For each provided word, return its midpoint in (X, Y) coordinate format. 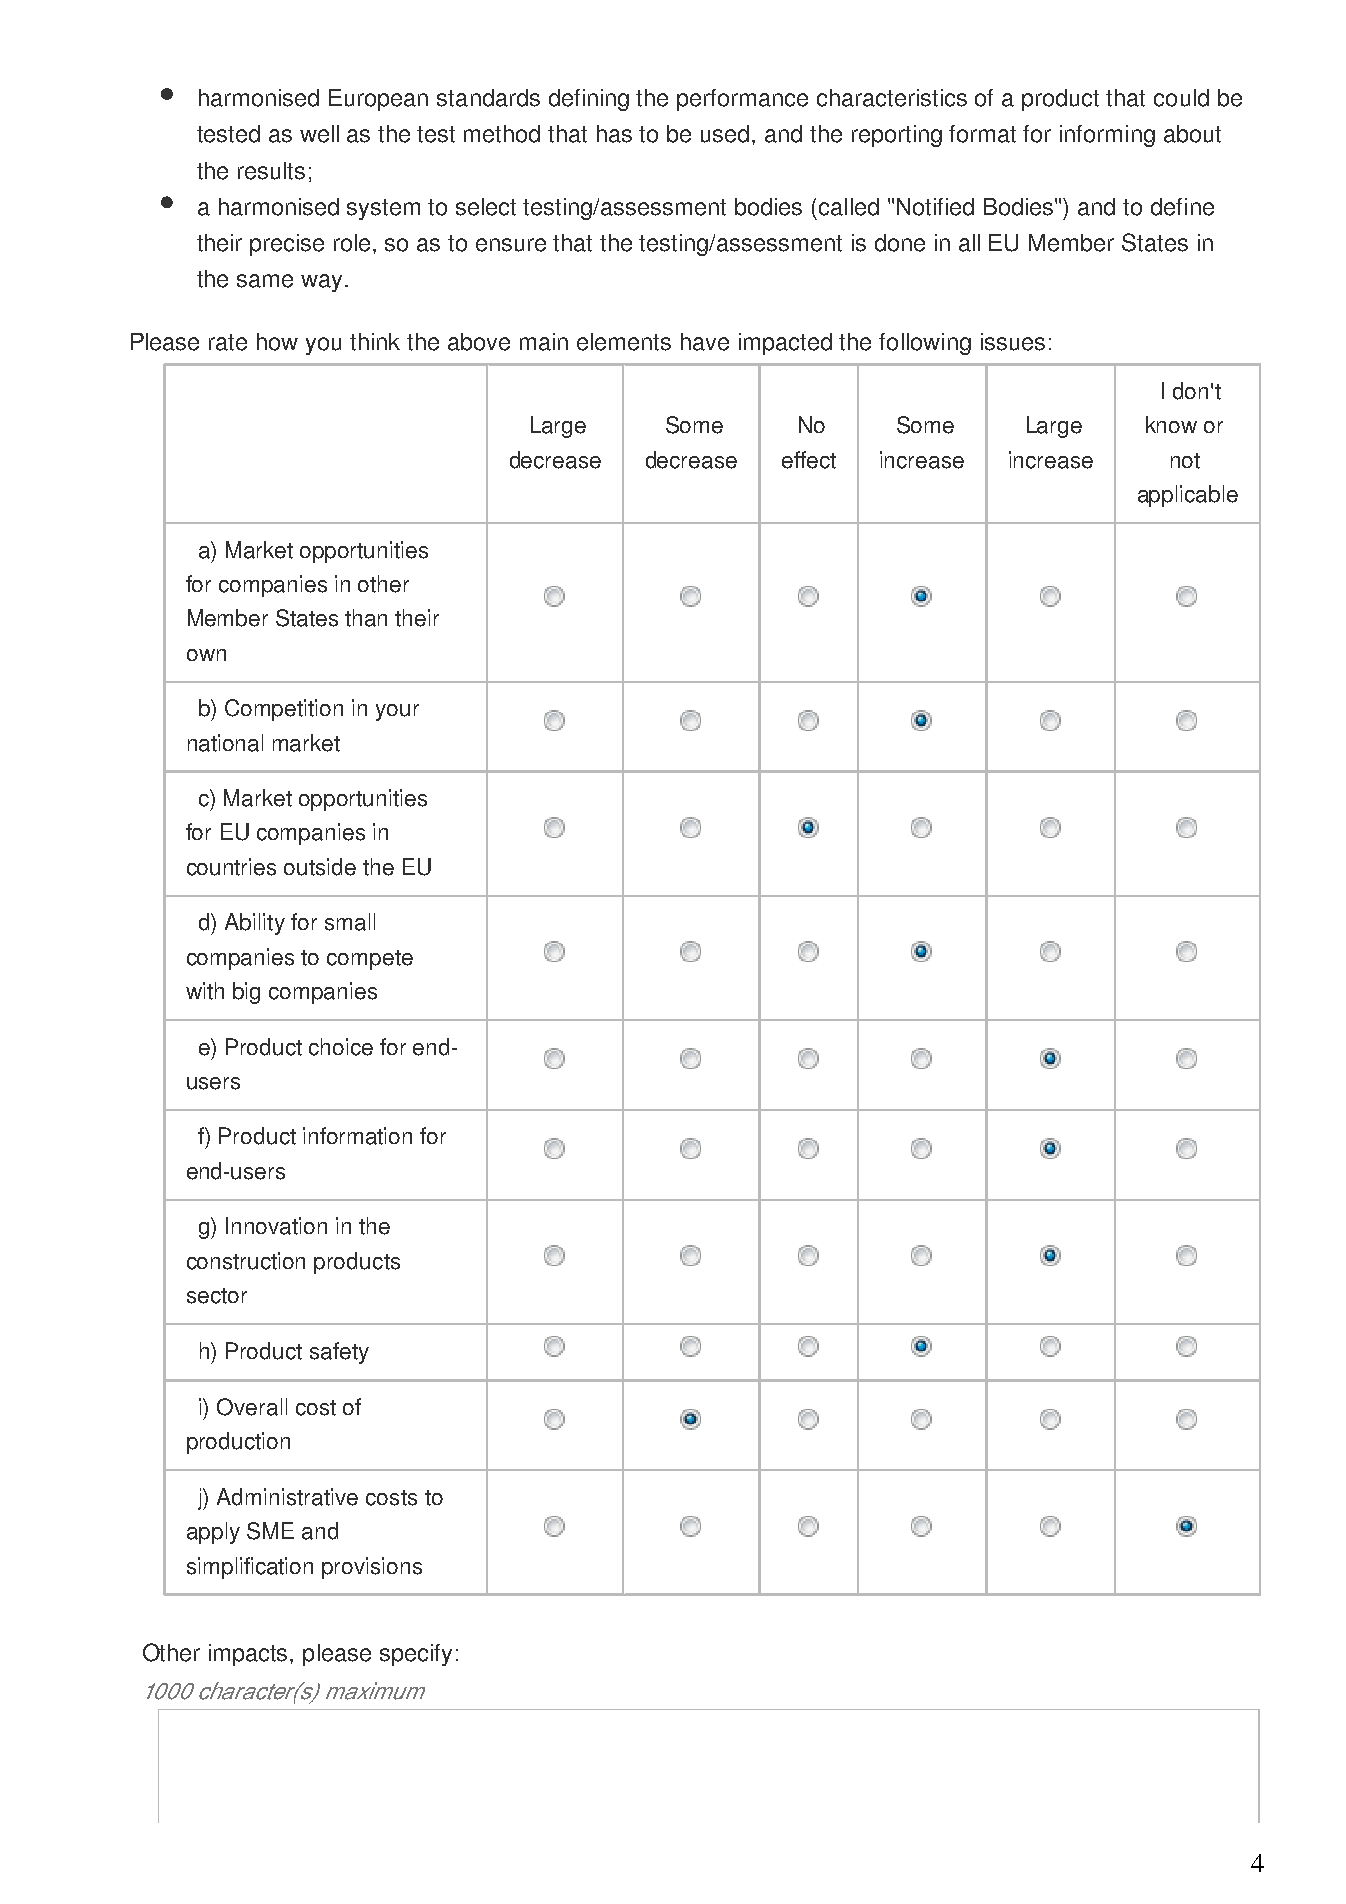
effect (809, 460)
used (725, 134)
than (366, 618)
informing (1107, 136)
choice (341, 1047)
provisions (372, 1568)
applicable (1188, 496)
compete (370, 960)
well (319, 134)
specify (416, 1655)
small (350, 922)
